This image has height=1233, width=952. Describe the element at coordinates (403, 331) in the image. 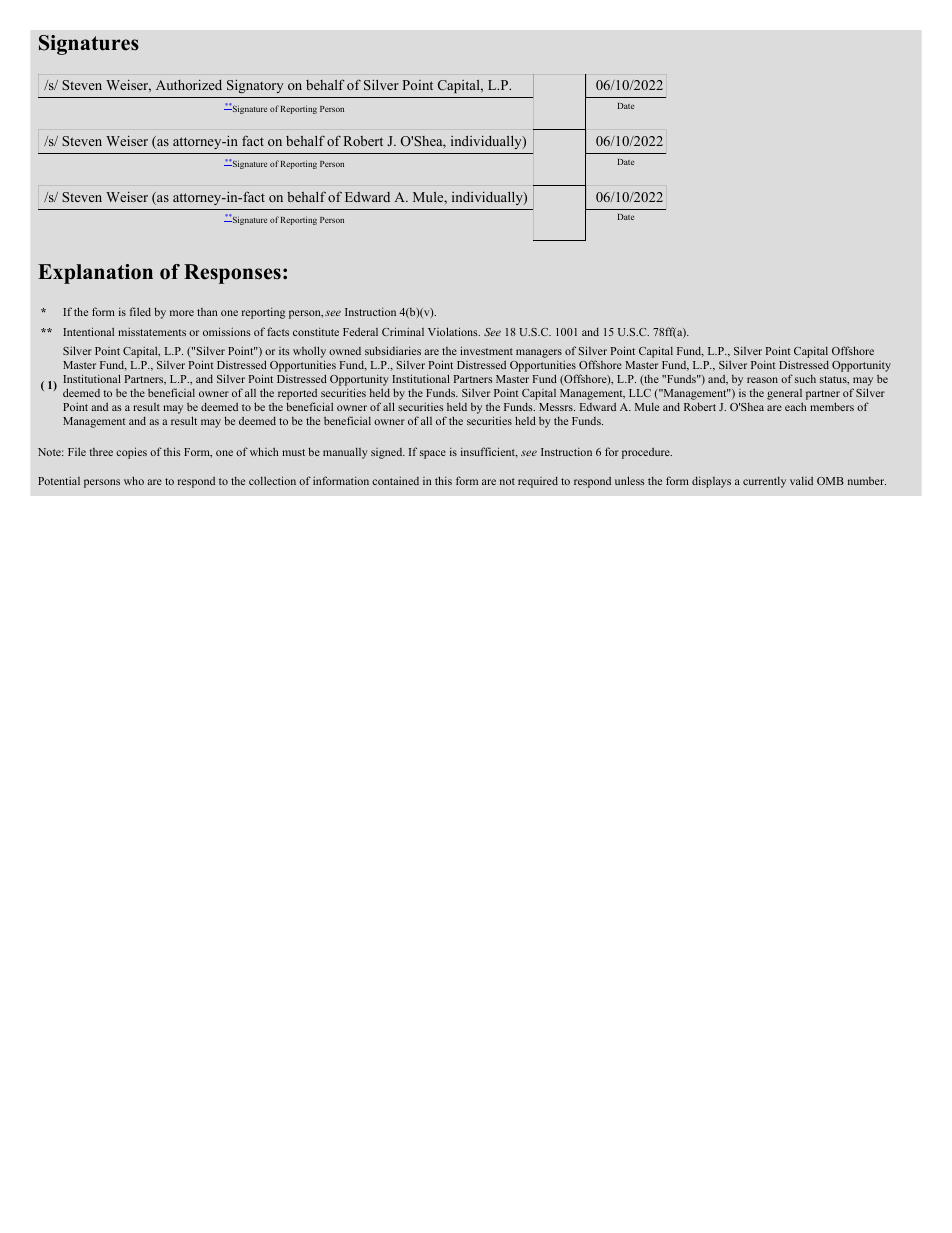

I see `Criminal` at that location.
